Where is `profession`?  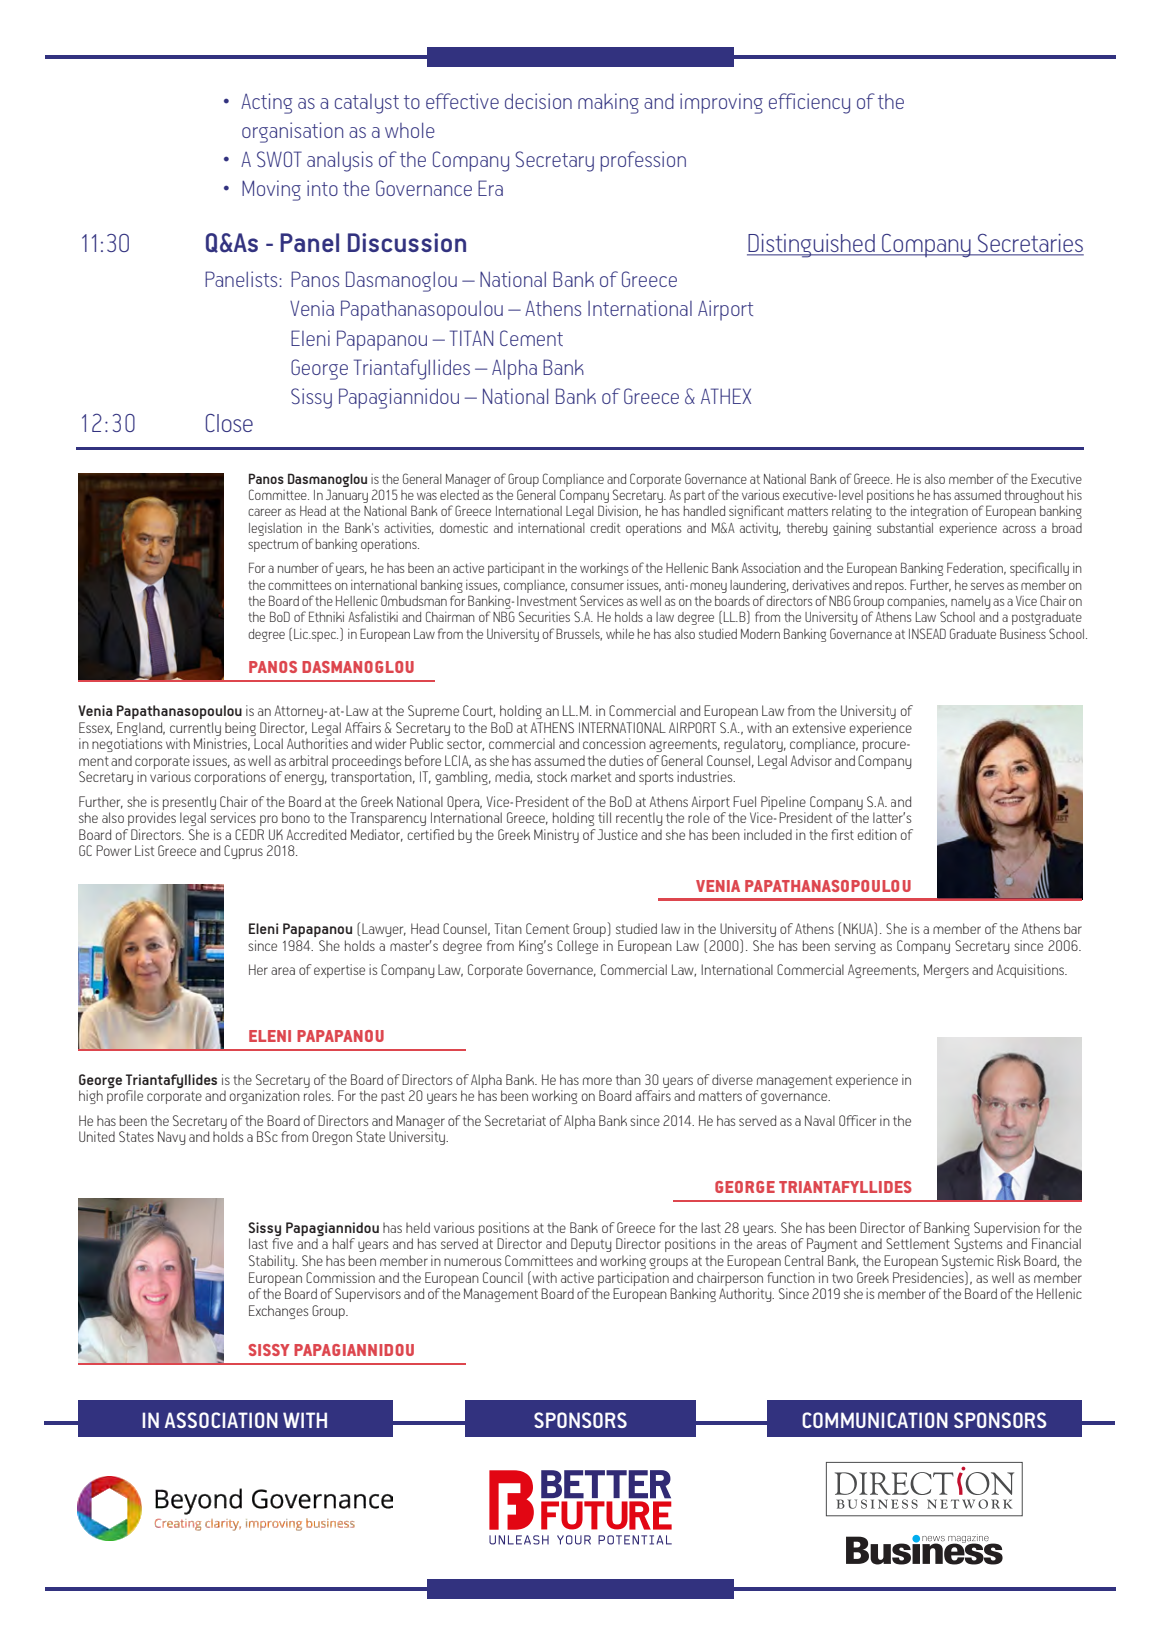 profession is located at coordinates (643, 161).
